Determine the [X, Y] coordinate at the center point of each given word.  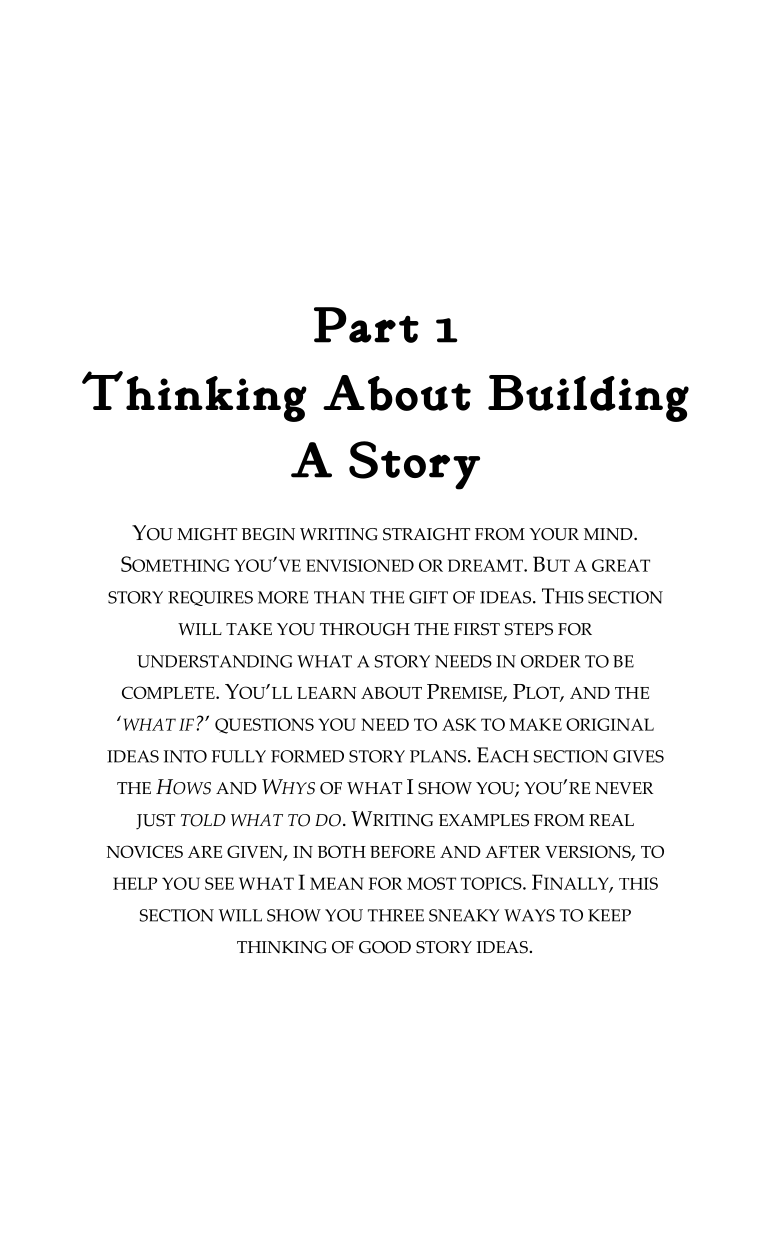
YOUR [554, 534]
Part [366, 325]
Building [588, 398]
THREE [396, 915]
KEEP [609, 915]
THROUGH [365, 629]
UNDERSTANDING [214, 661]
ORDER [550, 661]
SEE [219, 883]
